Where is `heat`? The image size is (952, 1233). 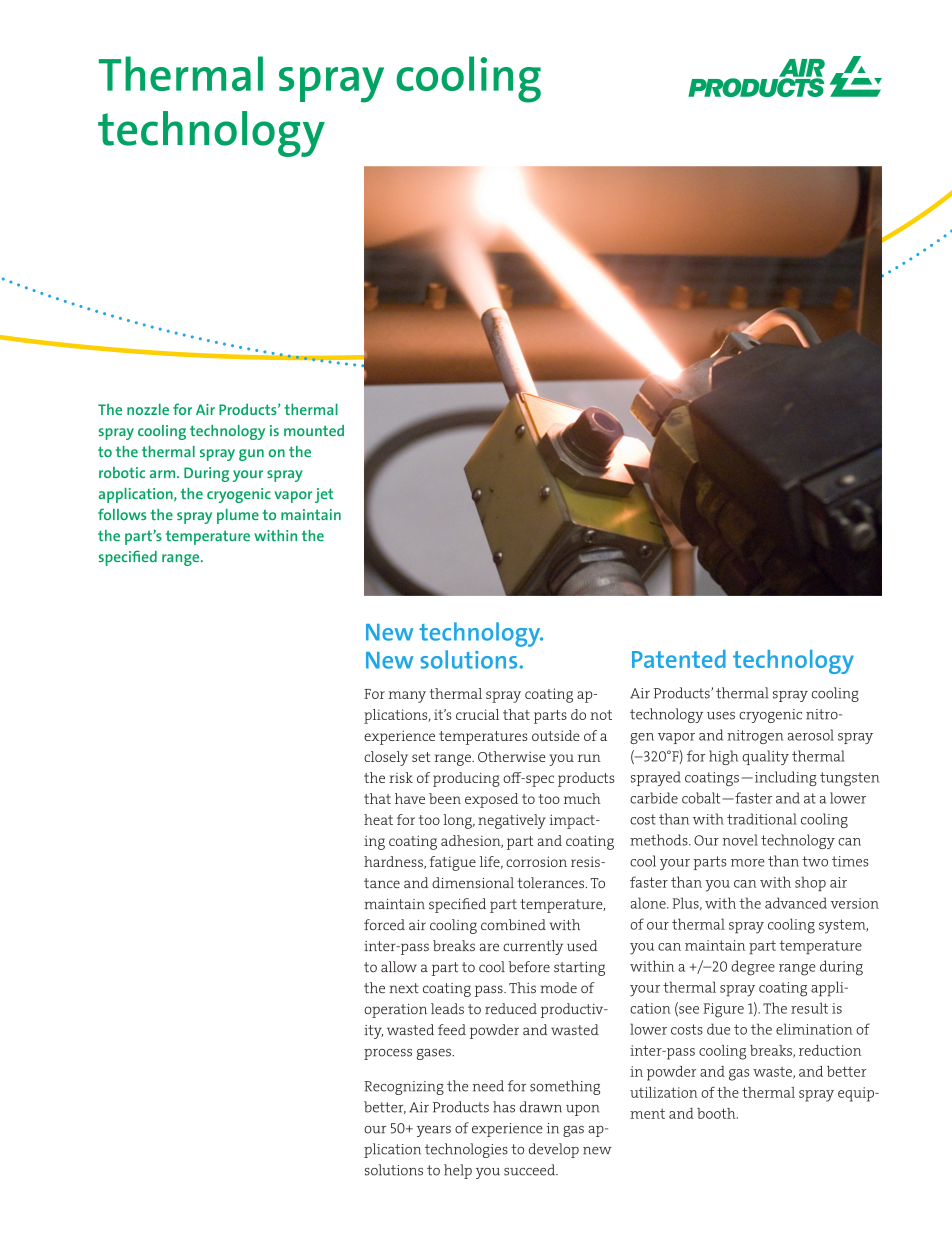
heat is located at coordinates (378, 819).
